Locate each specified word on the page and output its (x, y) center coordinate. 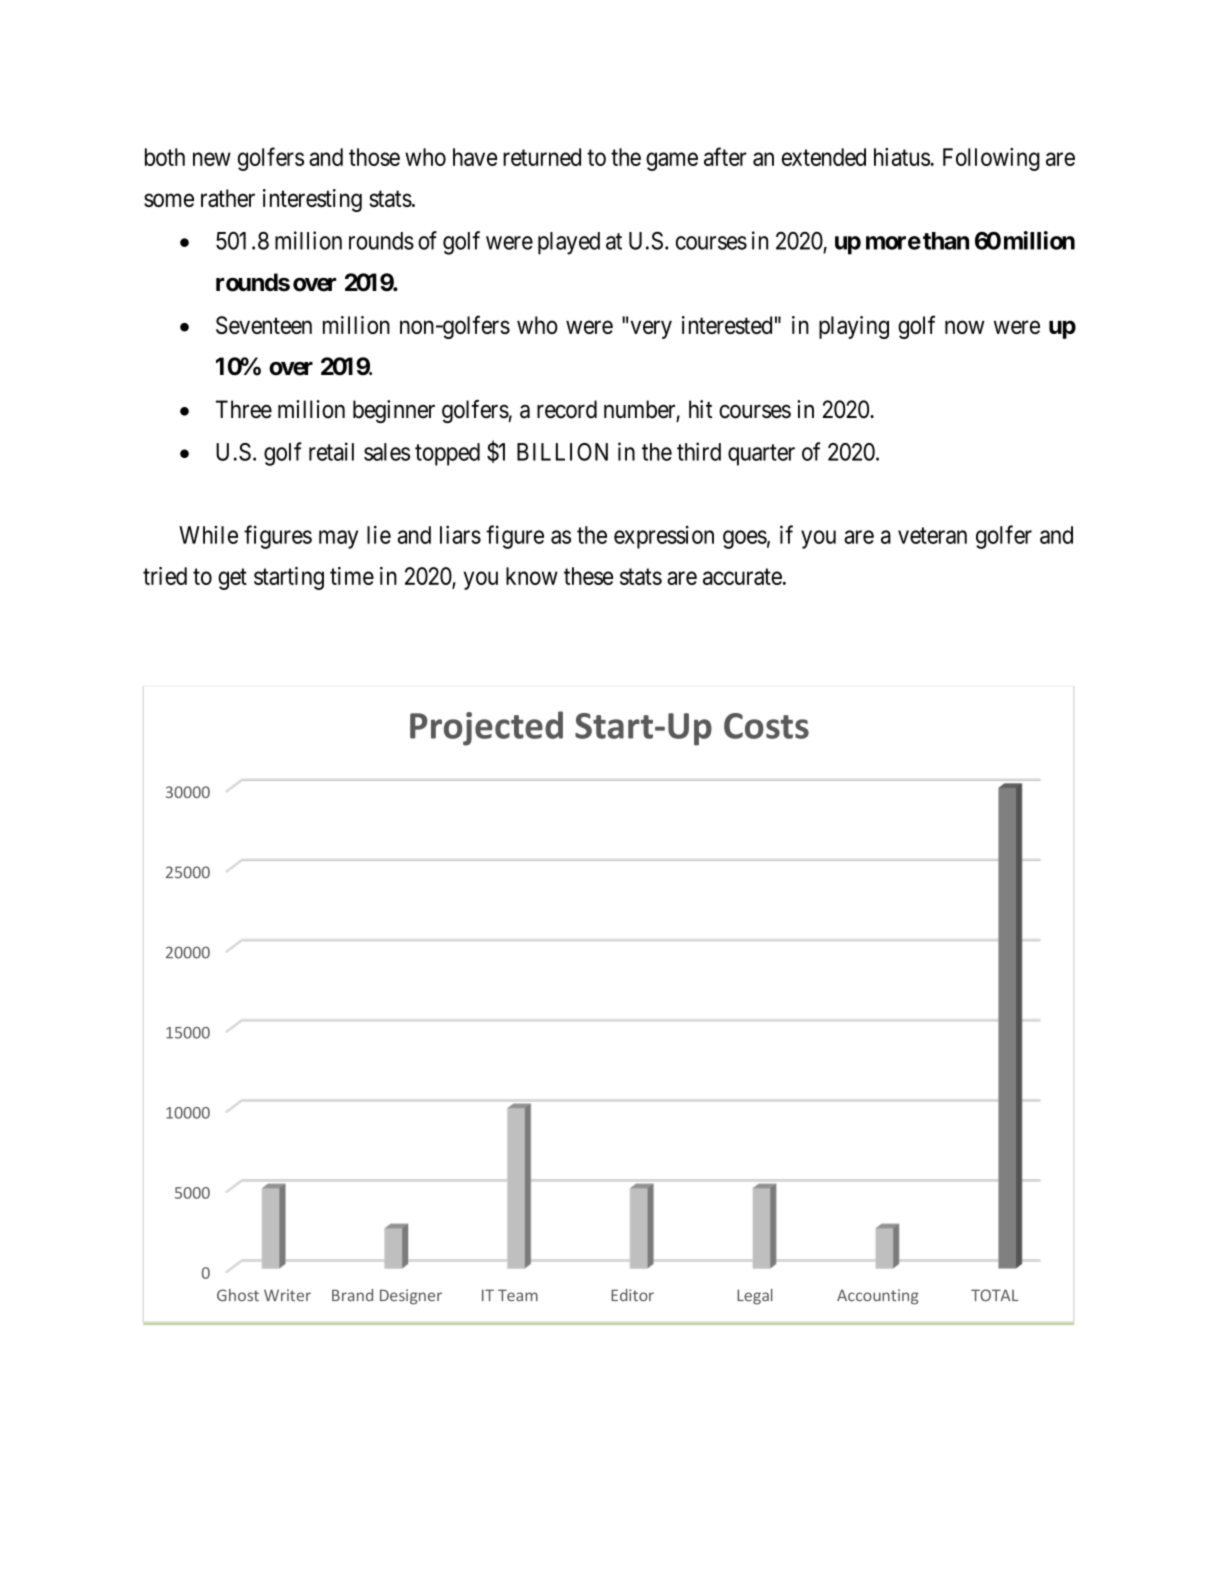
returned (542, 157)
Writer (287, 1295)
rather (228, 198)
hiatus (902, 157)
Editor (632, 1295)
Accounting (878, 1297)
